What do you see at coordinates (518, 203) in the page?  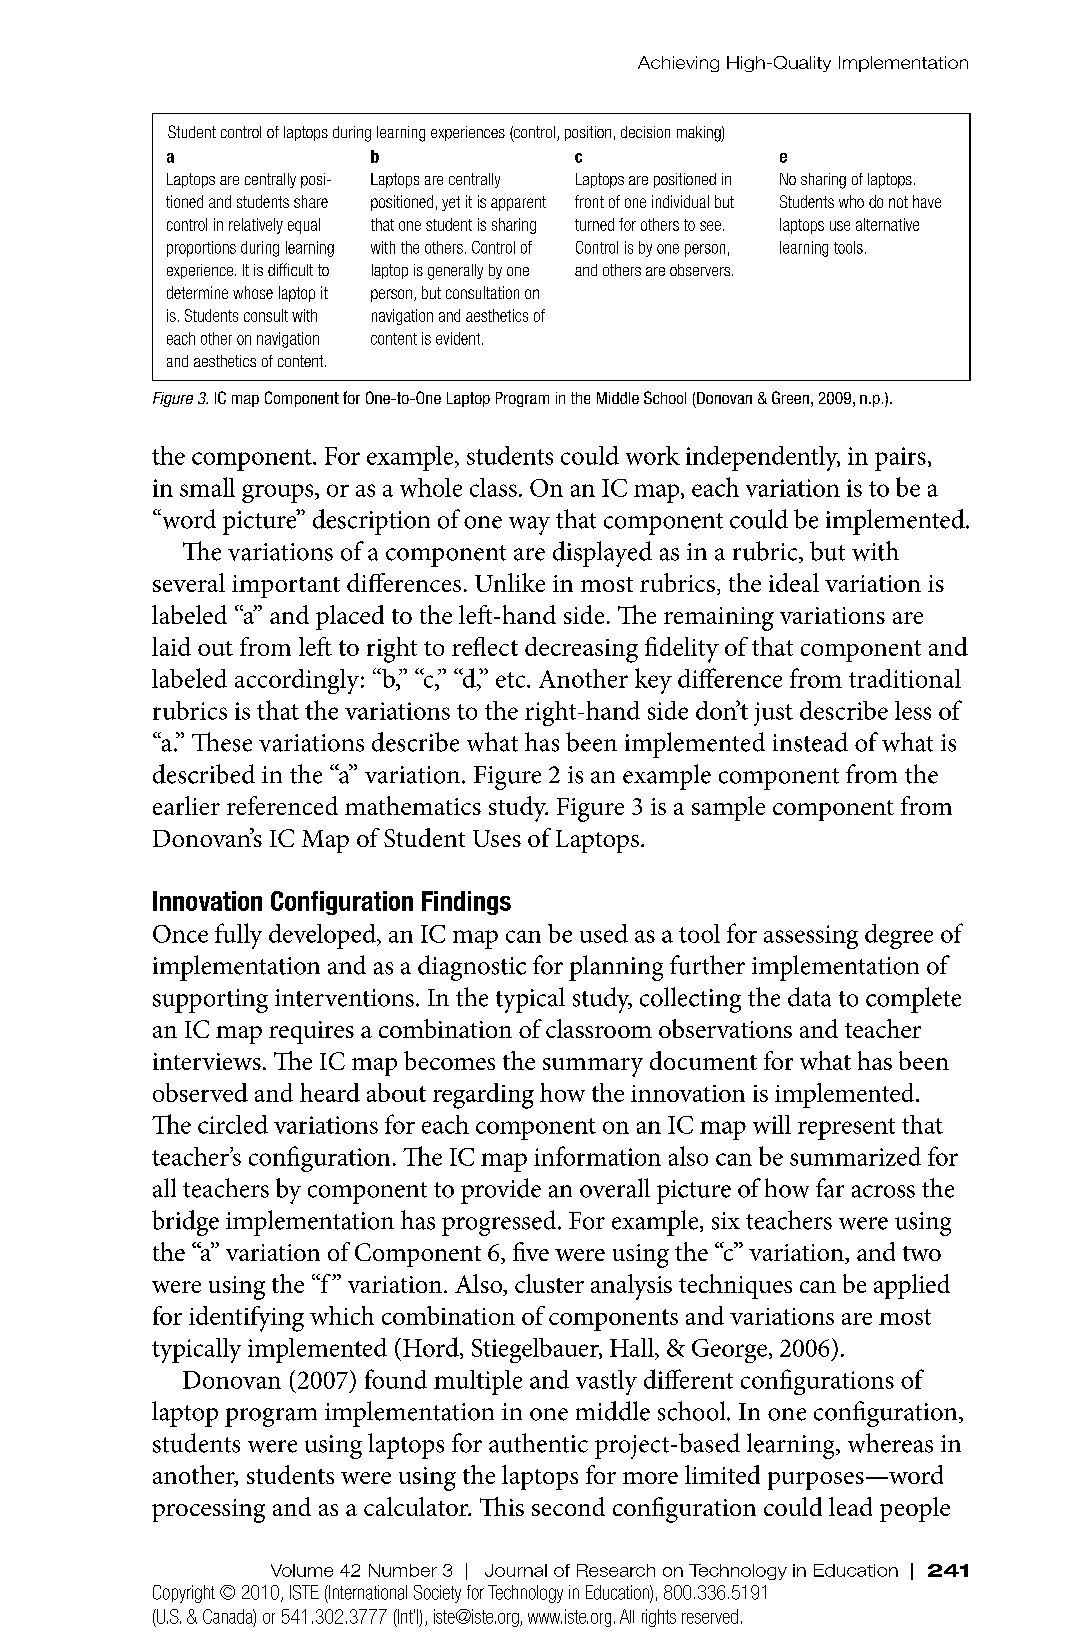 I see `apparent` at bounding box center [518, 203].
